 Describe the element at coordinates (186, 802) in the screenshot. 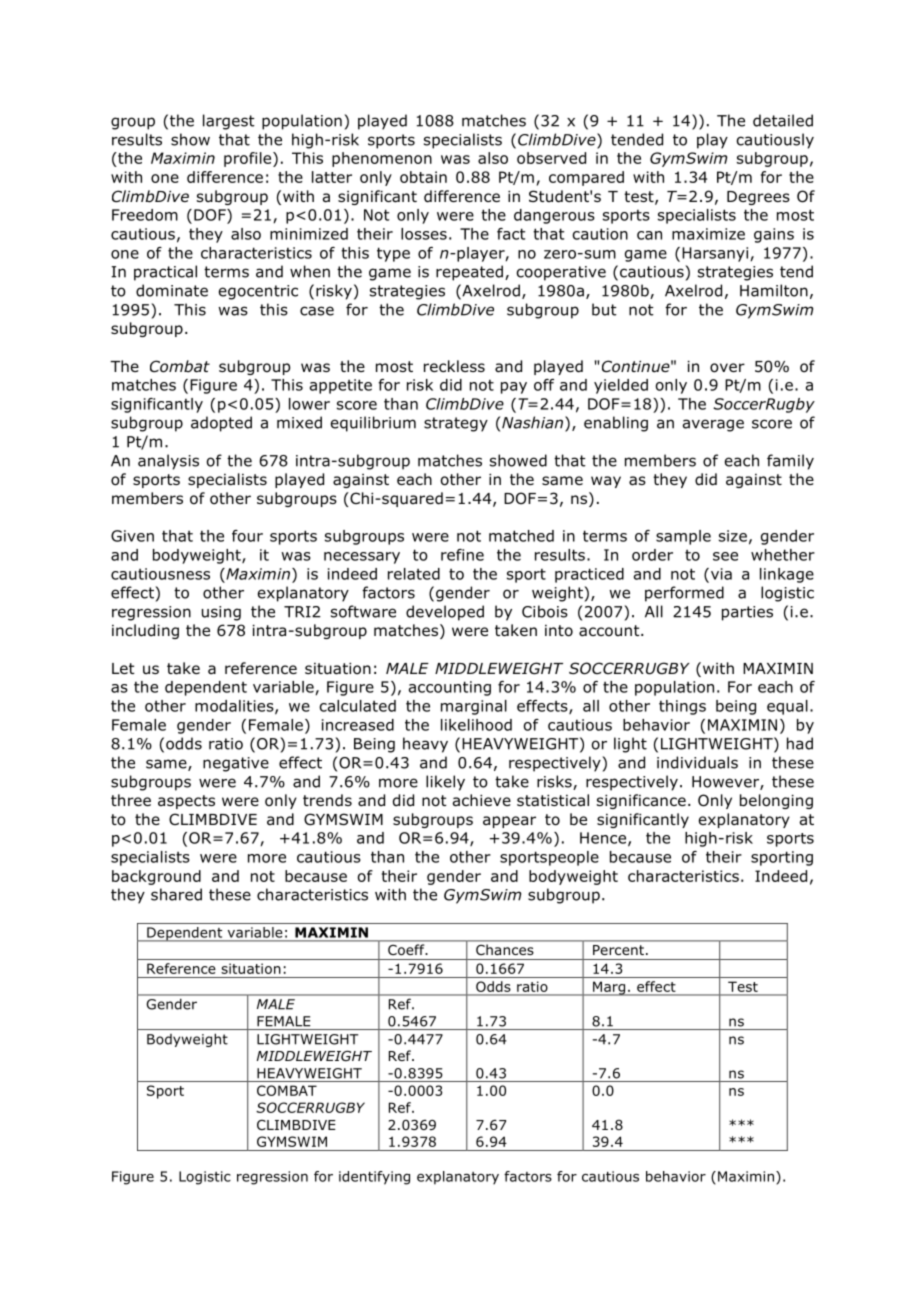

I see `aspects` at that location.
